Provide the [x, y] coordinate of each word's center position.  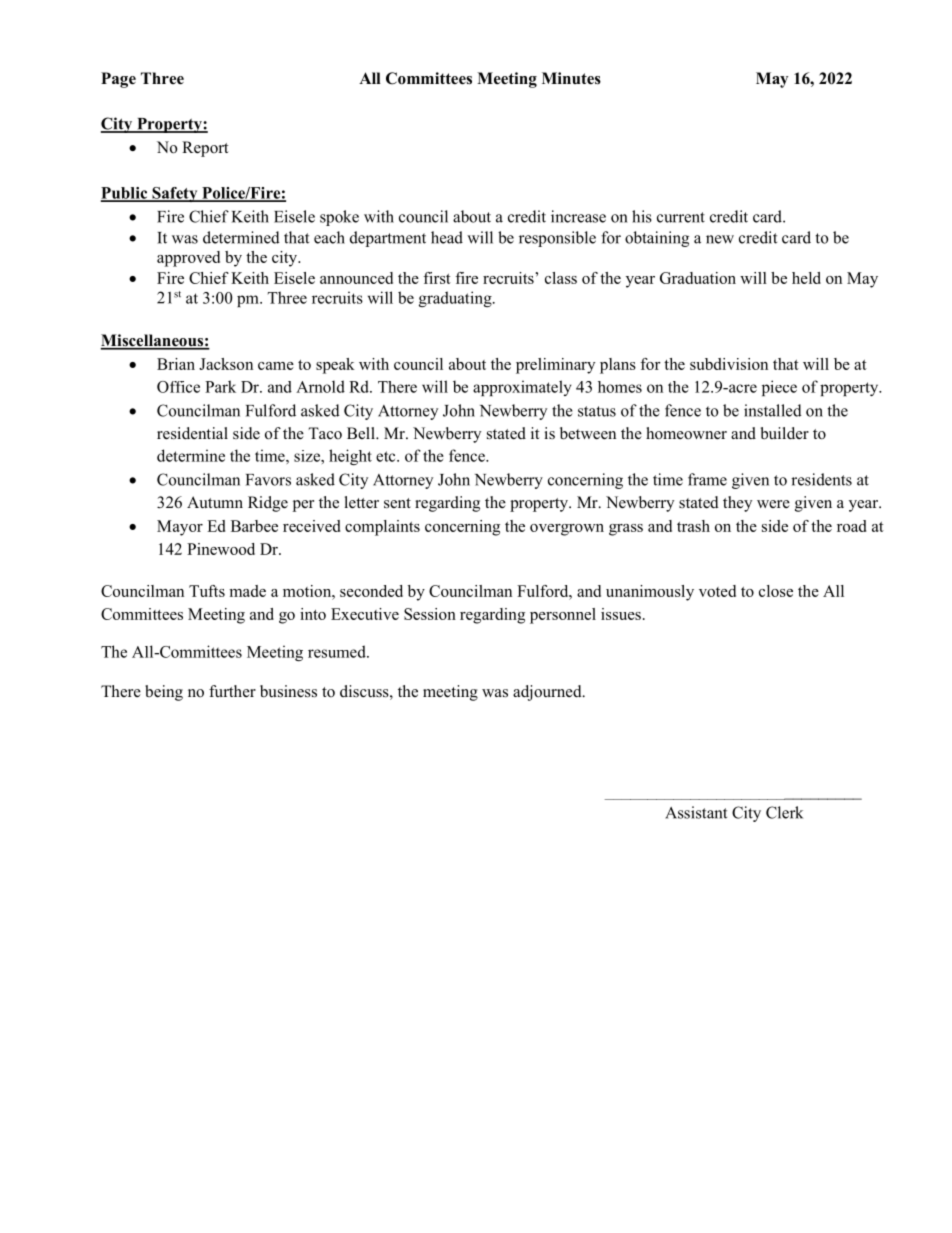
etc [387, 456]
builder [785, 433]
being [164, 693]
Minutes [571, 78]
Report [205, 149]
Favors [268, 480]
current [681, 217]
